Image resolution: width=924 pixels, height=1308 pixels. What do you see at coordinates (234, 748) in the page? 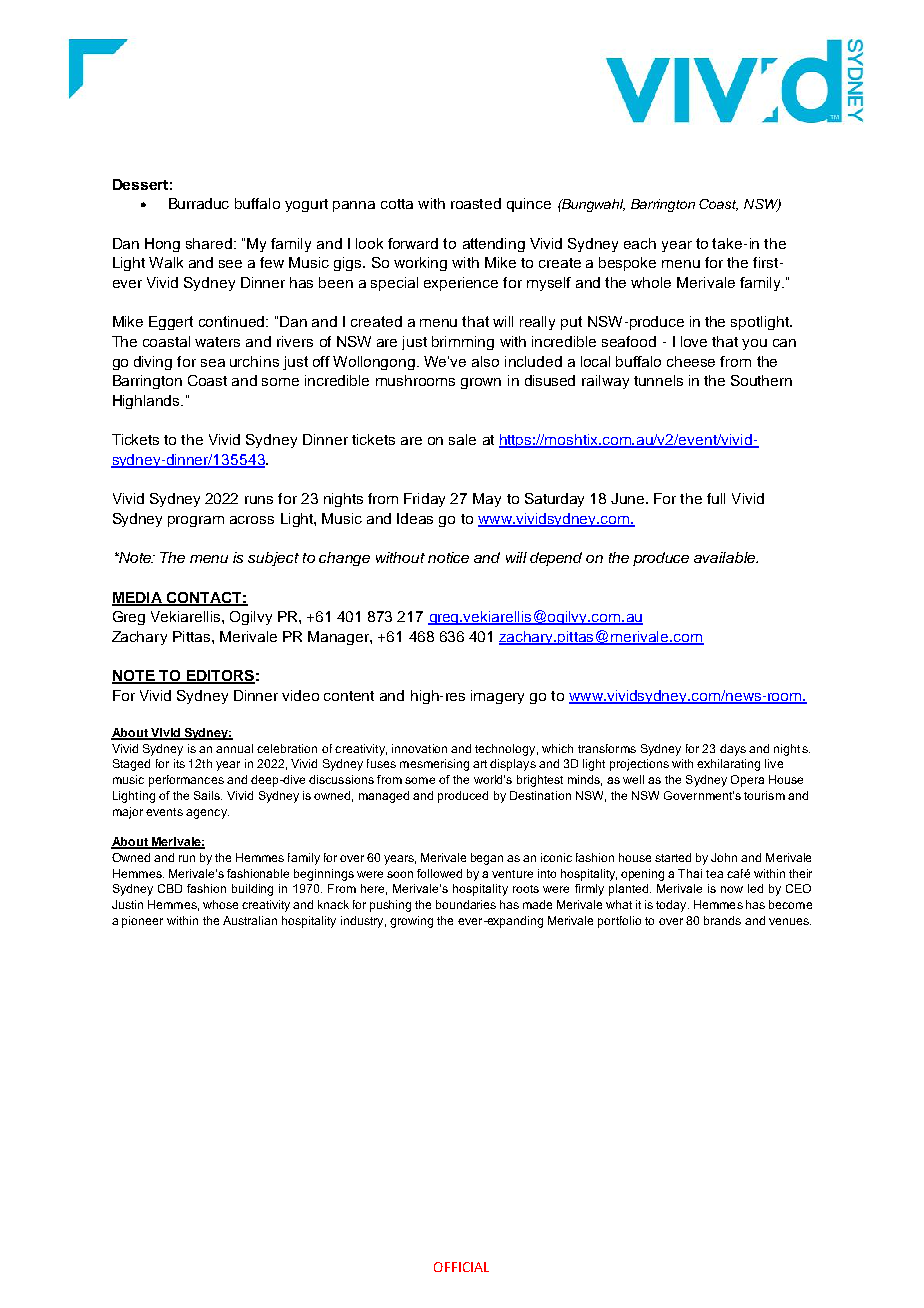
I see `annual` at bounding box center [234, 748].
